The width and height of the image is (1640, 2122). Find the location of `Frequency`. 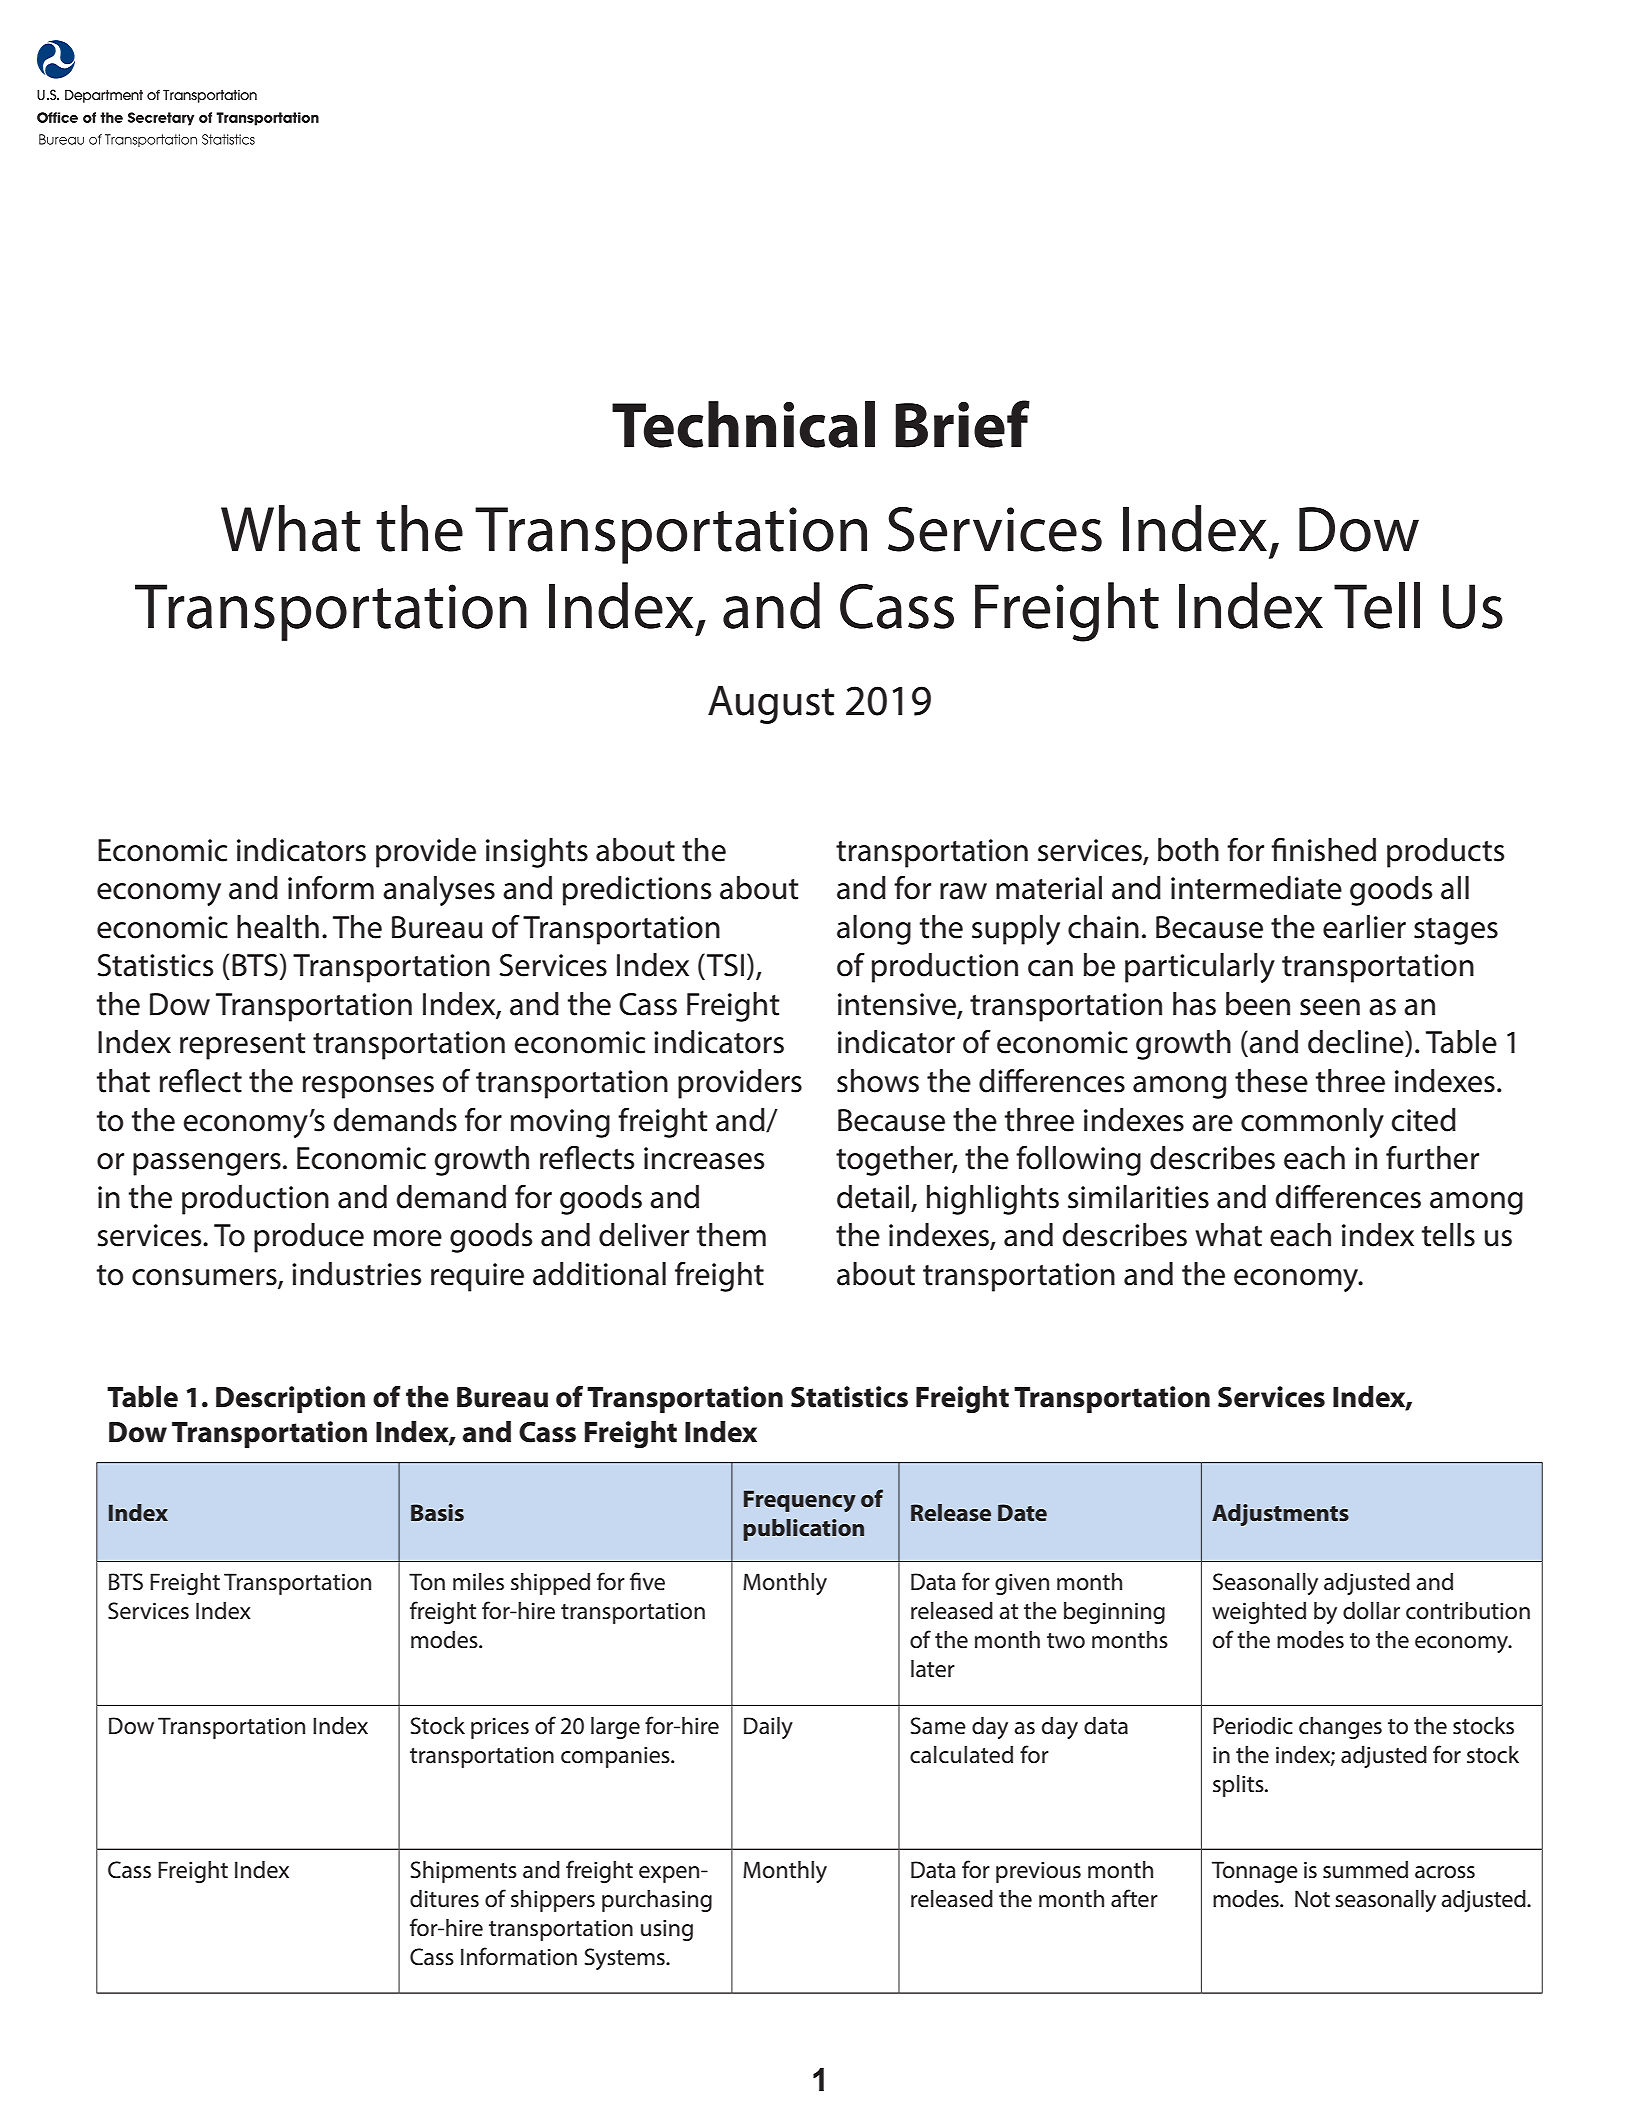

Frequency is located at coordinates (800, 1501).
